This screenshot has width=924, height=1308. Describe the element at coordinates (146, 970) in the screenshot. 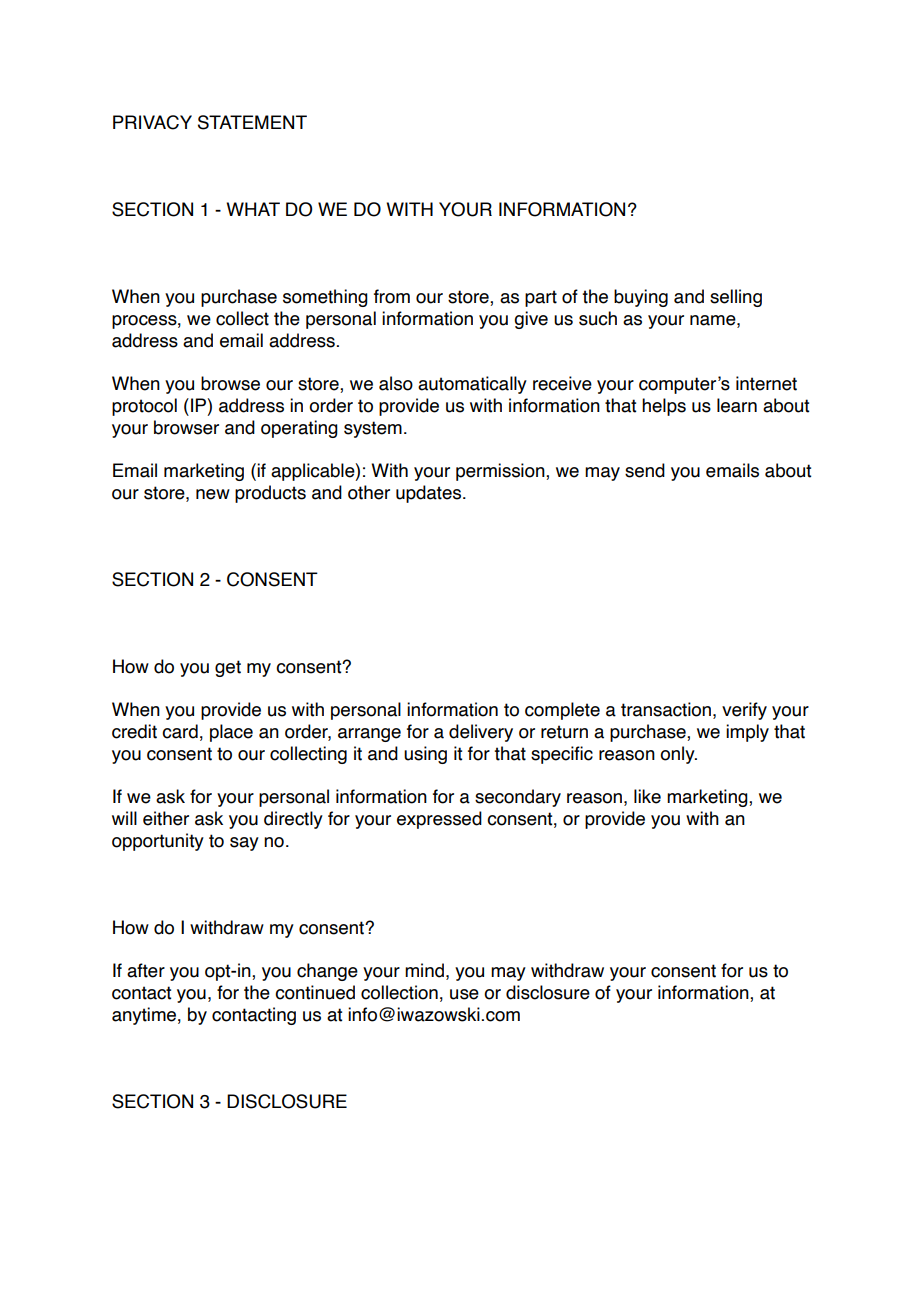

I see `after` at that location.
